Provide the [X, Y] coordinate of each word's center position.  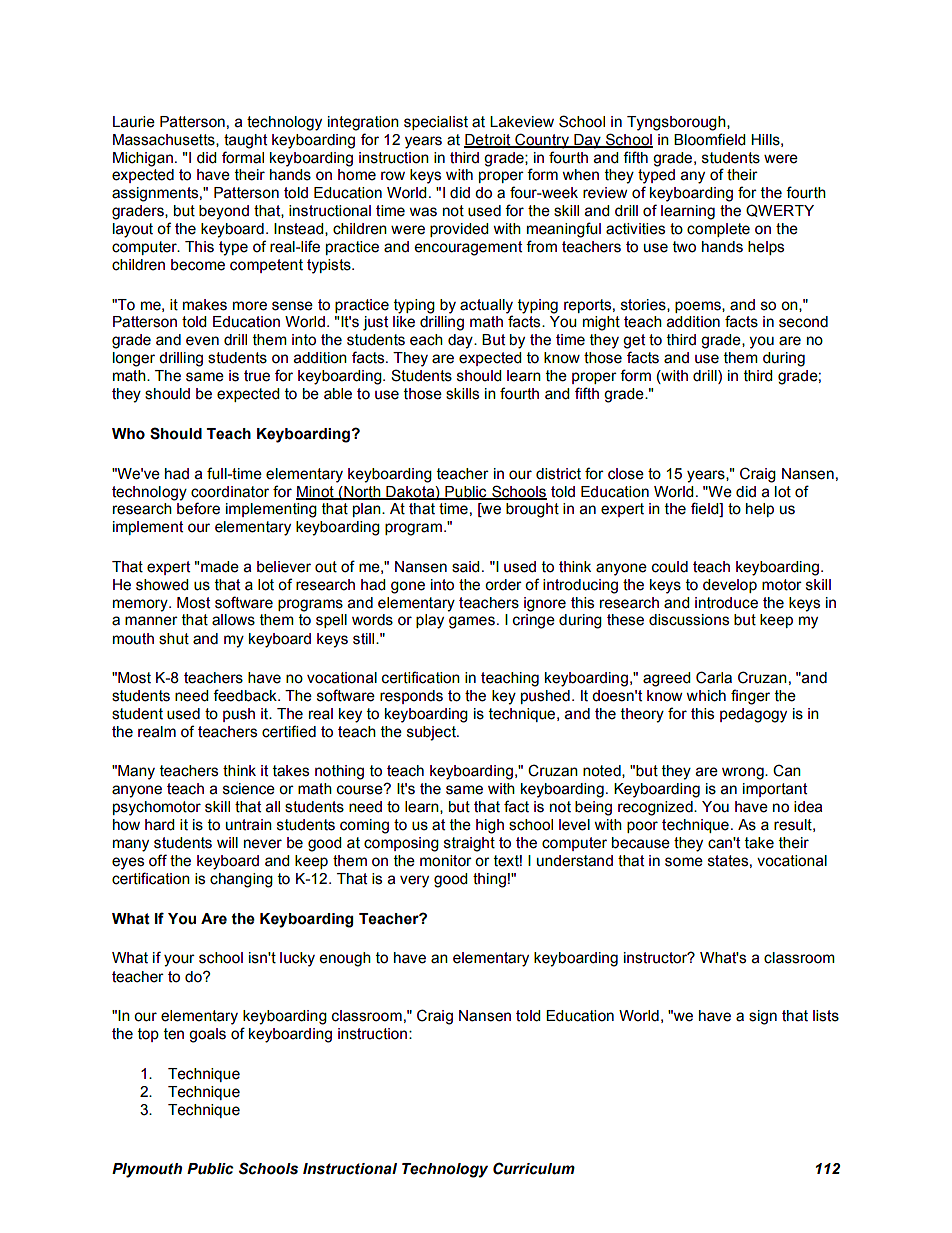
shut [174, 639]
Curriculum [534, 1168]
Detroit [488, 140]
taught [245, 141]
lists [826, 1016]
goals [207, 1035]
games [472, 622]
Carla [714, 677]
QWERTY [780, 210]
